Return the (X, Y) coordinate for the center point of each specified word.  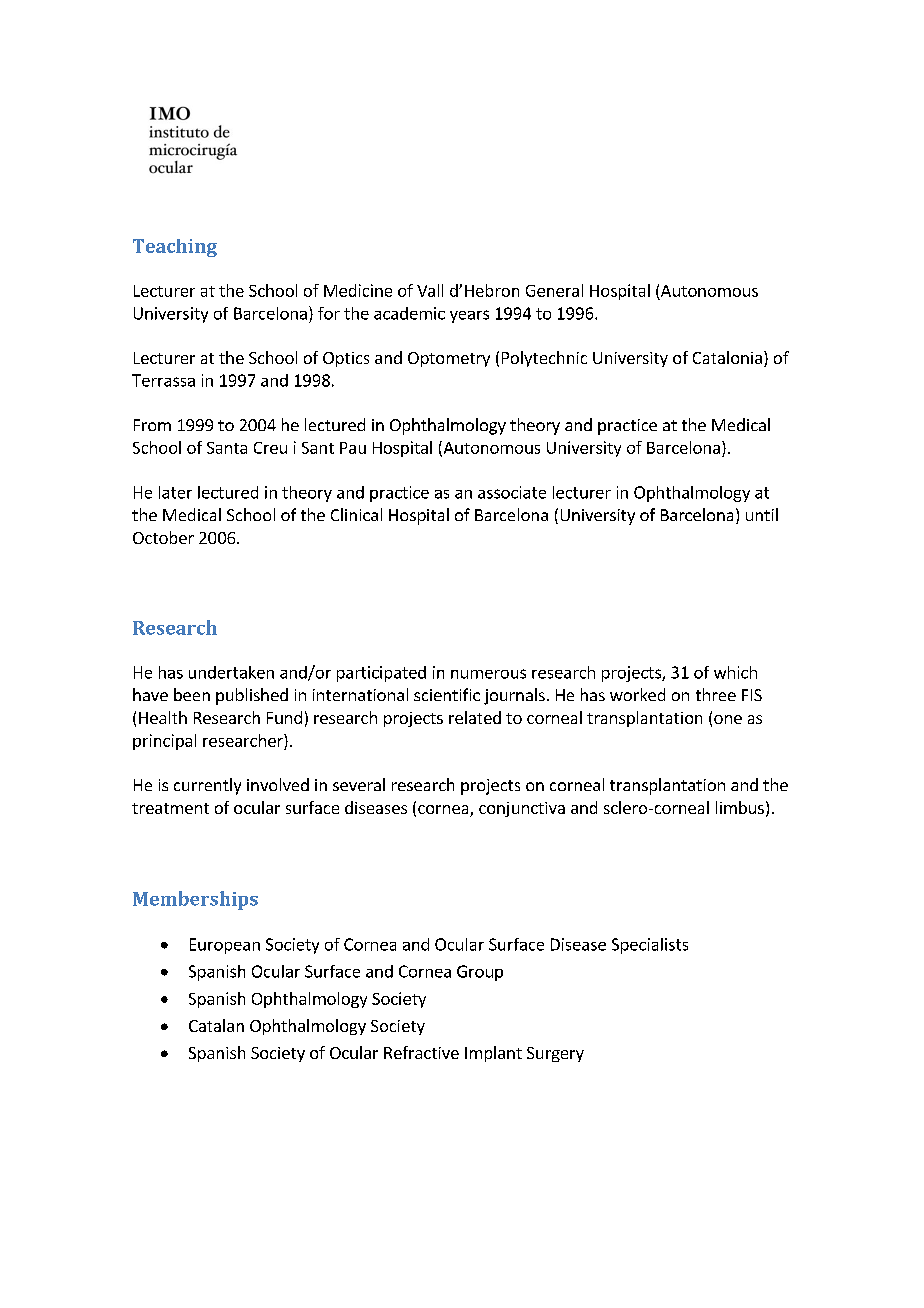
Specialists (650, 946)
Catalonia (727, 357)
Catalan (216, 1025)
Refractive (421, 1052)
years (469, 316)
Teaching (175, 248)
